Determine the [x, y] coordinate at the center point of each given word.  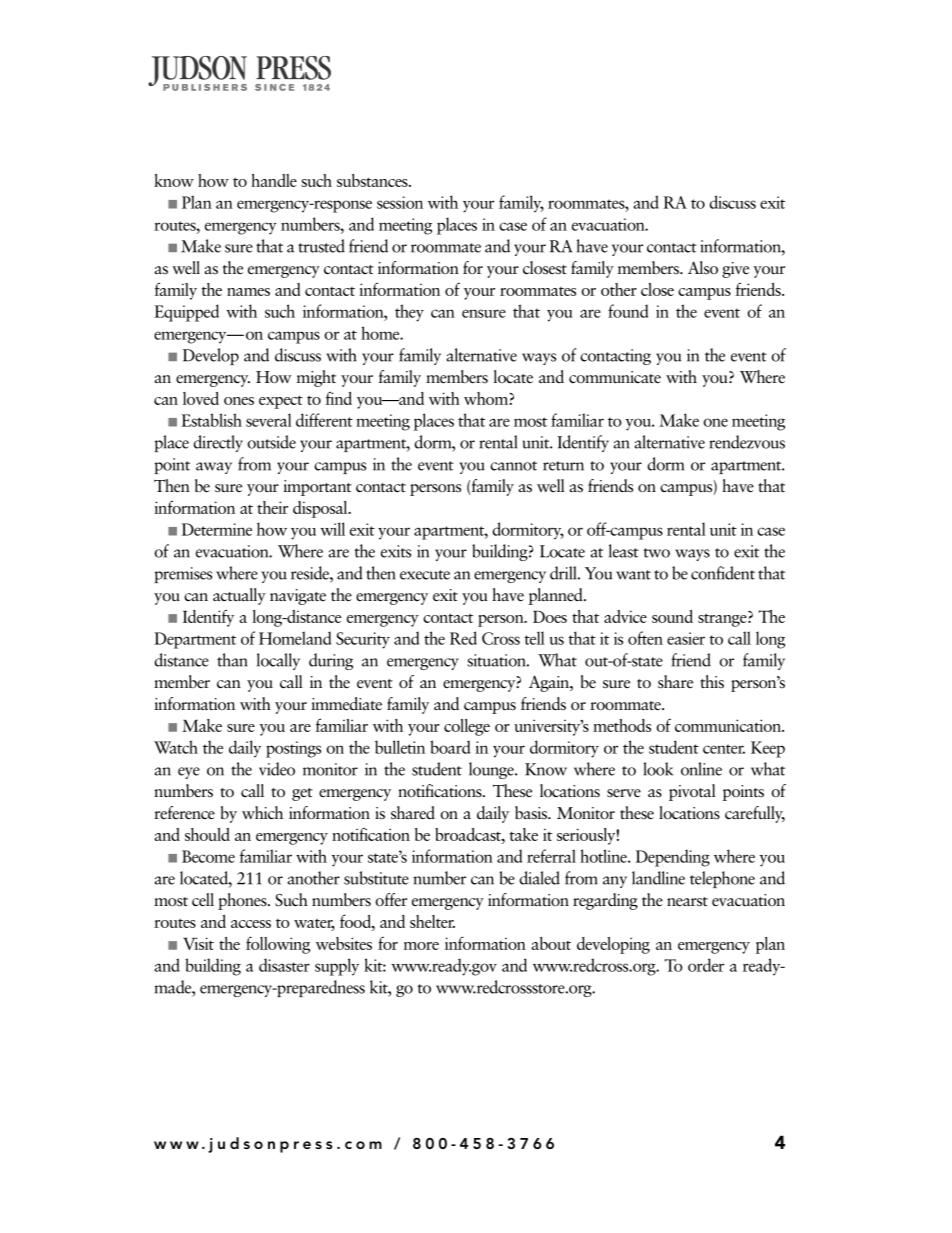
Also [703, 268]
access [251, 924]
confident [723, 573]
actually [239, 596]
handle [274, 180]
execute [425, 575]
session [400, 202]
